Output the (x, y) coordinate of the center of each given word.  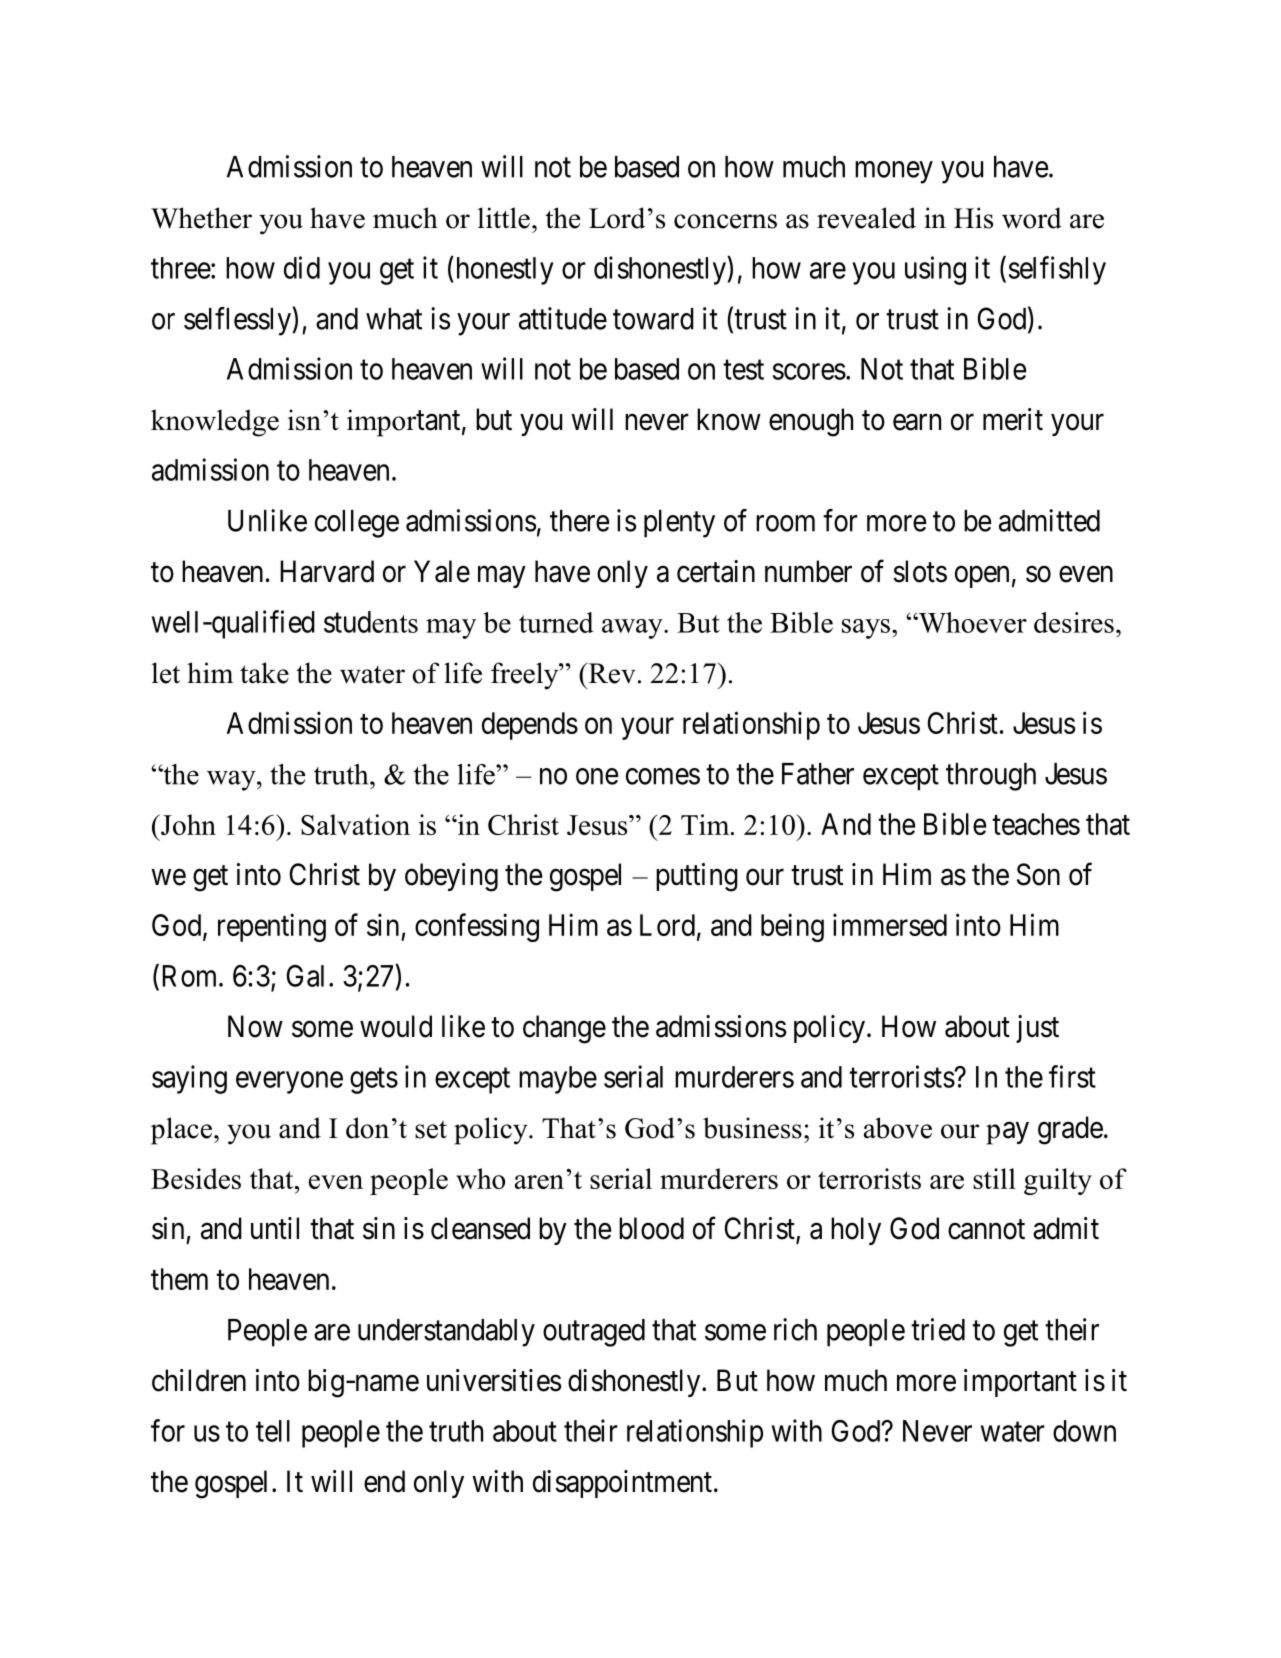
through (991, 777)
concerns (725, 221)
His (973, 218)
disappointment (622, 1484)
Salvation (355, 824)
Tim (706, 824)
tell (273, 1431)
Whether (201, 218)
